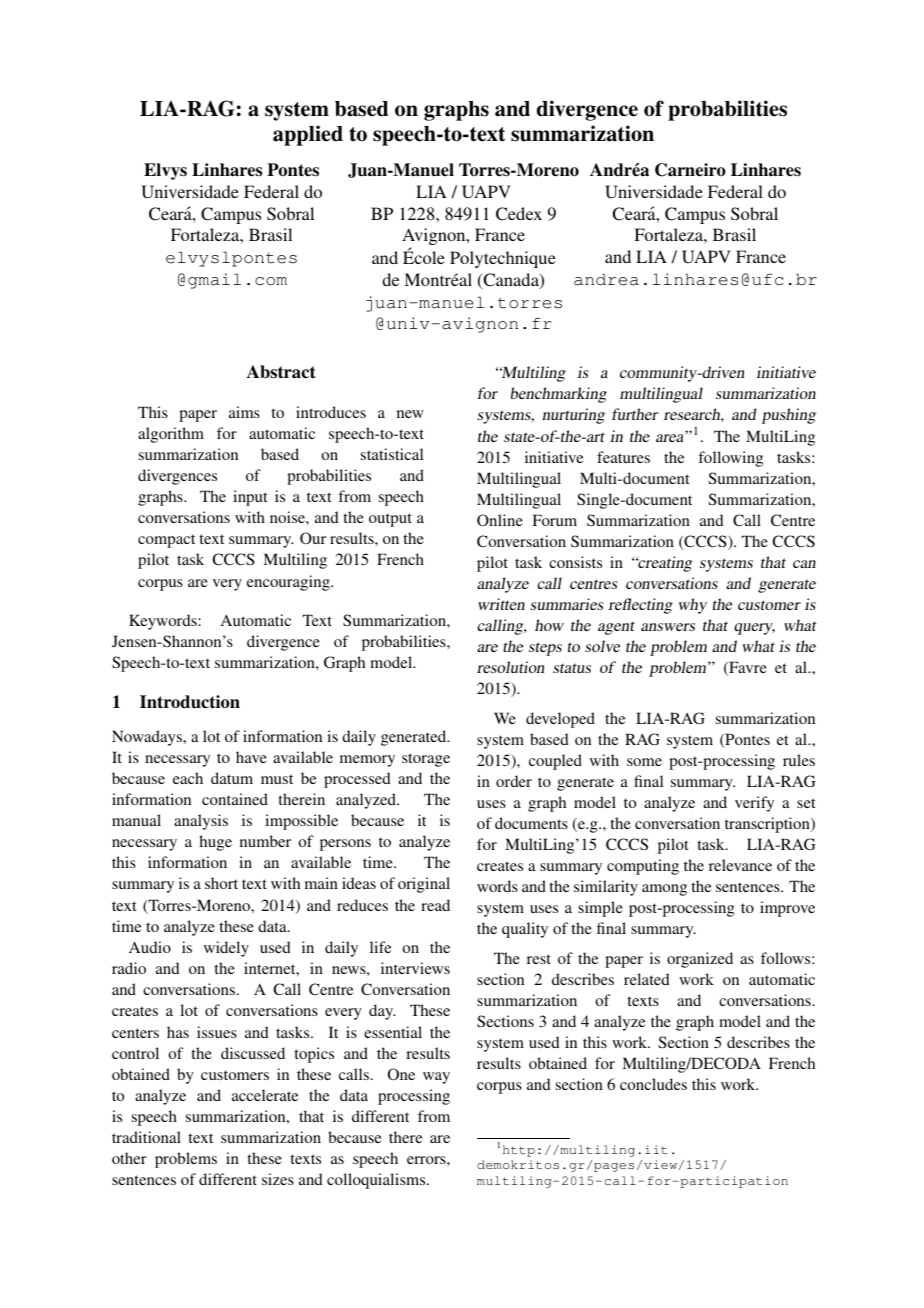  What do you see at coordinates (747, 668) in the page?
I see `Favre` at bounding box center [747, 668].
